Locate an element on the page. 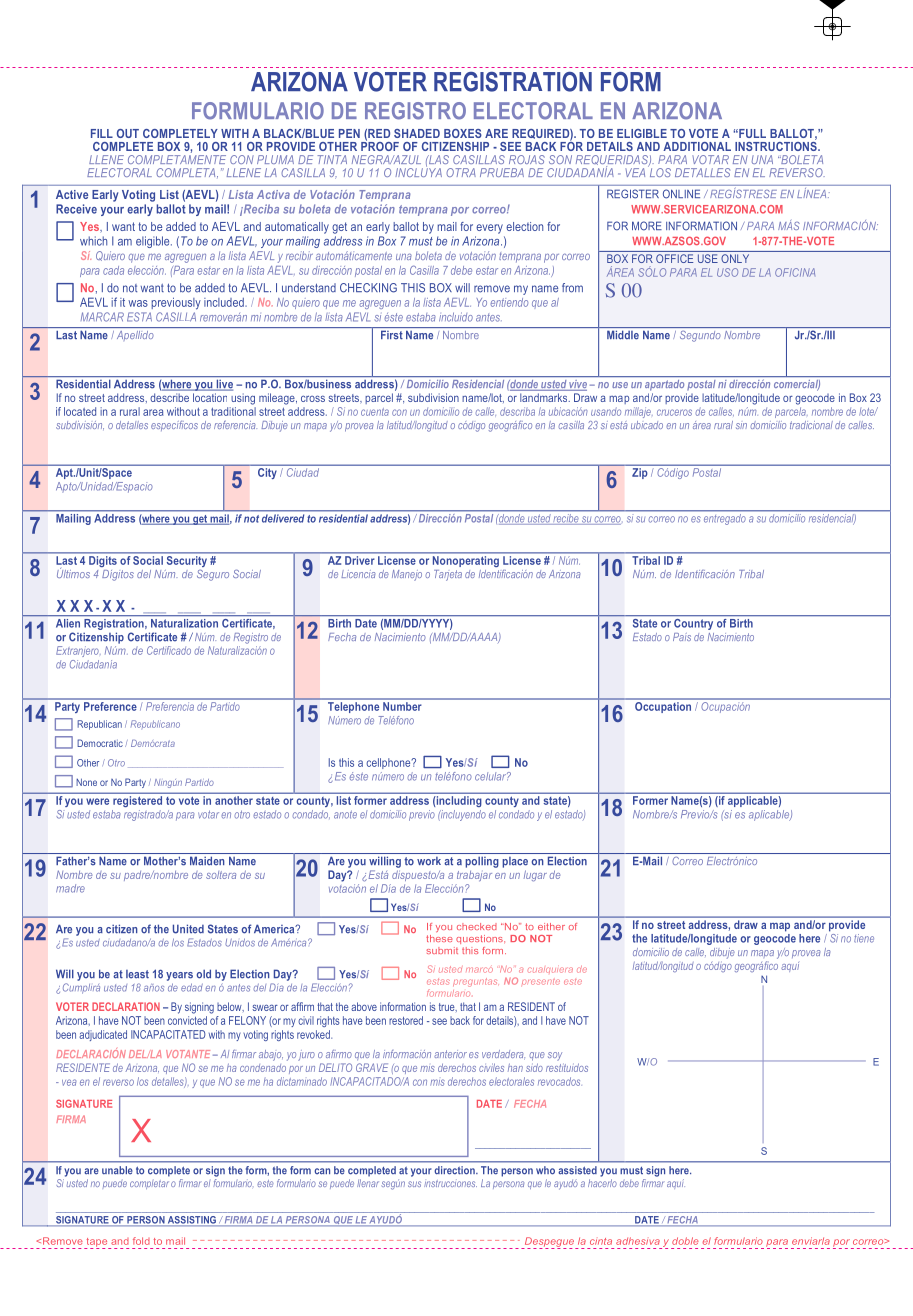  landmarks is located at coordinates (545, 397).
